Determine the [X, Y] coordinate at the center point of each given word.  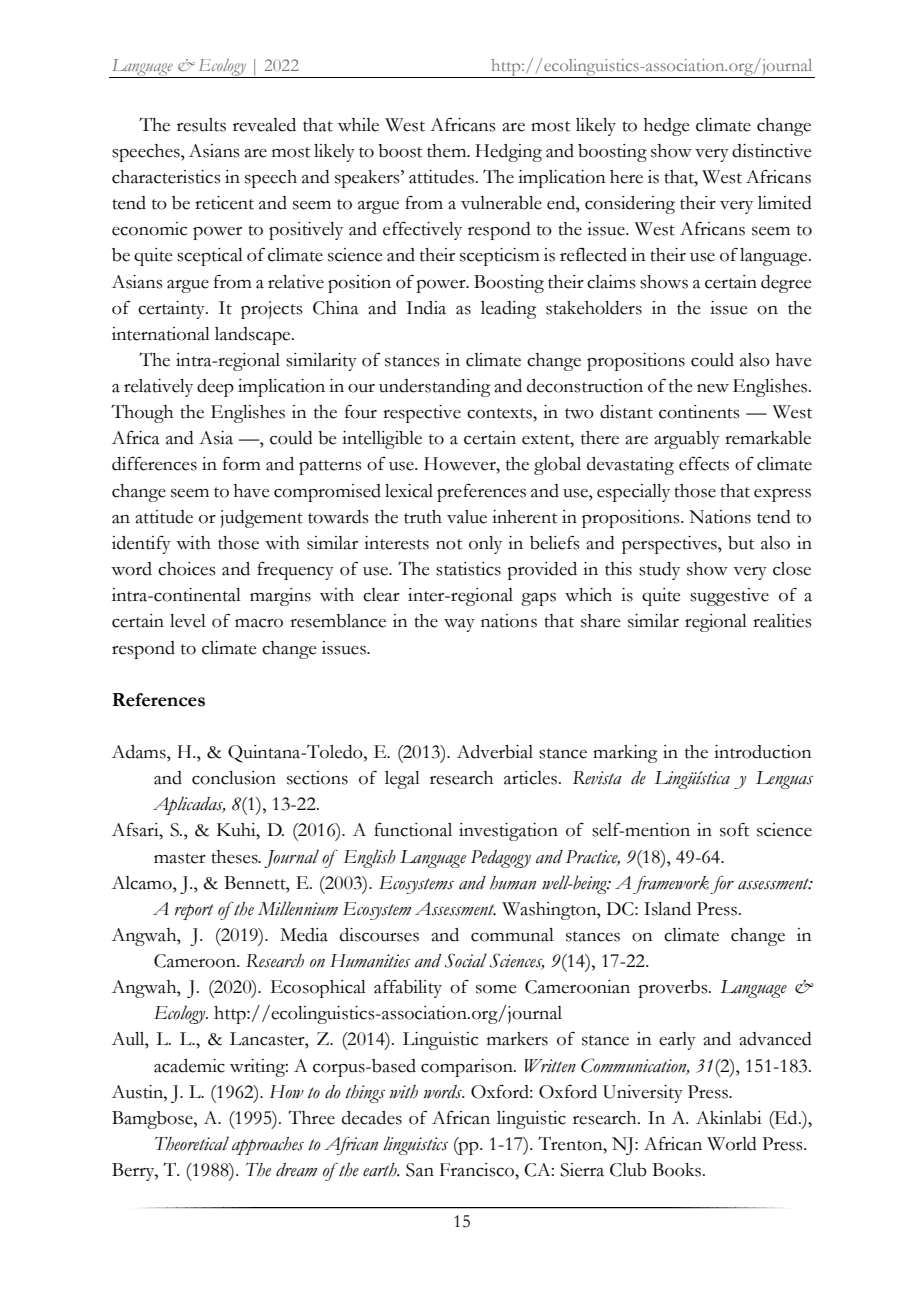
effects [704, 463]
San [420, 1170]
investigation [508, 832]
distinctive [771, 151]
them [448, 151]
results [201, 125]
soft [734, 829]
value [467, 517]
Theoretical [192, 1143]
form [242, 463]
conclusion [234, 778]
